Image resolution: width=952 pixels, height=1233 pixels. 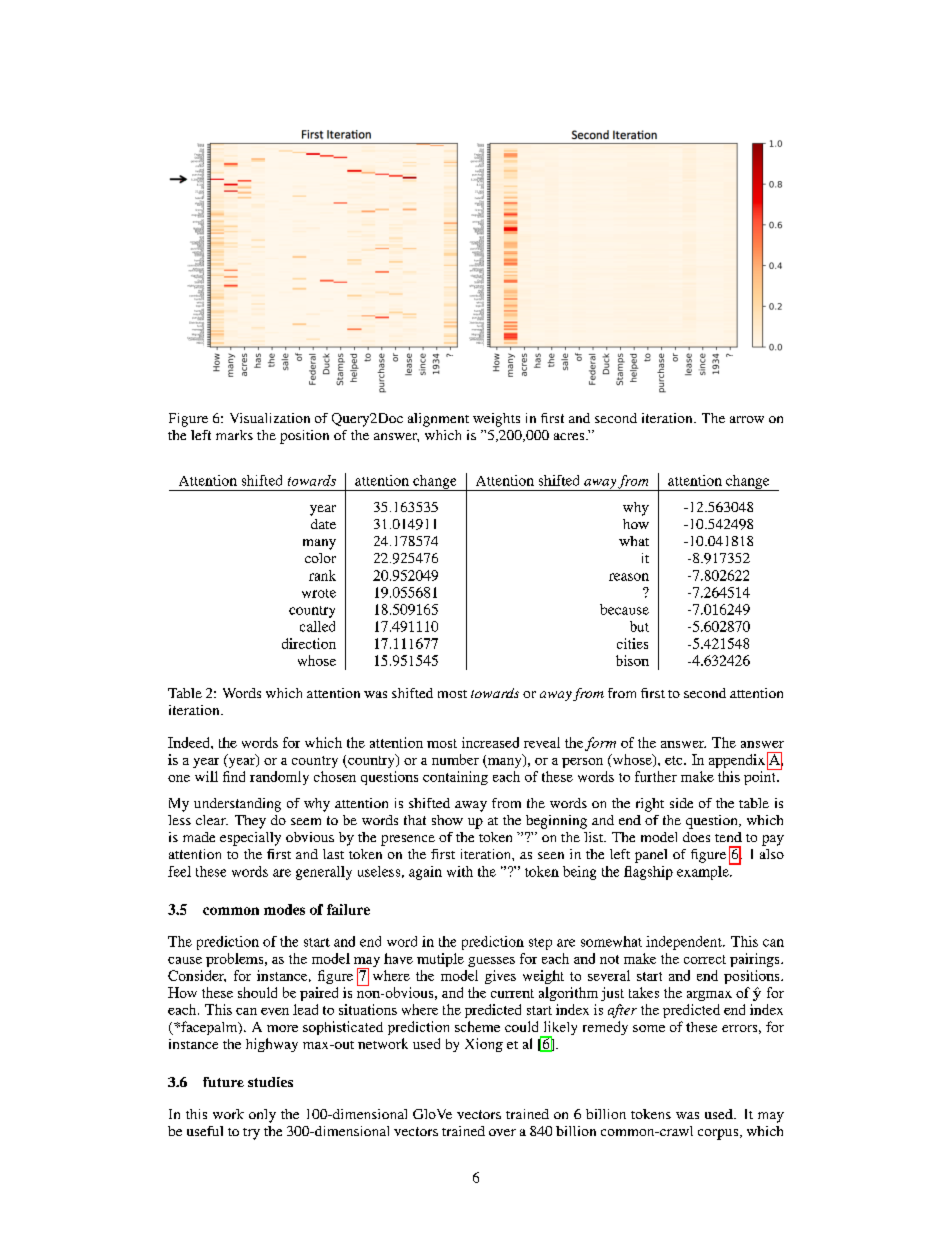 What do you see at coordinates (685, 943) in the image?
I see `independent` at bounding box center [685, 943].
